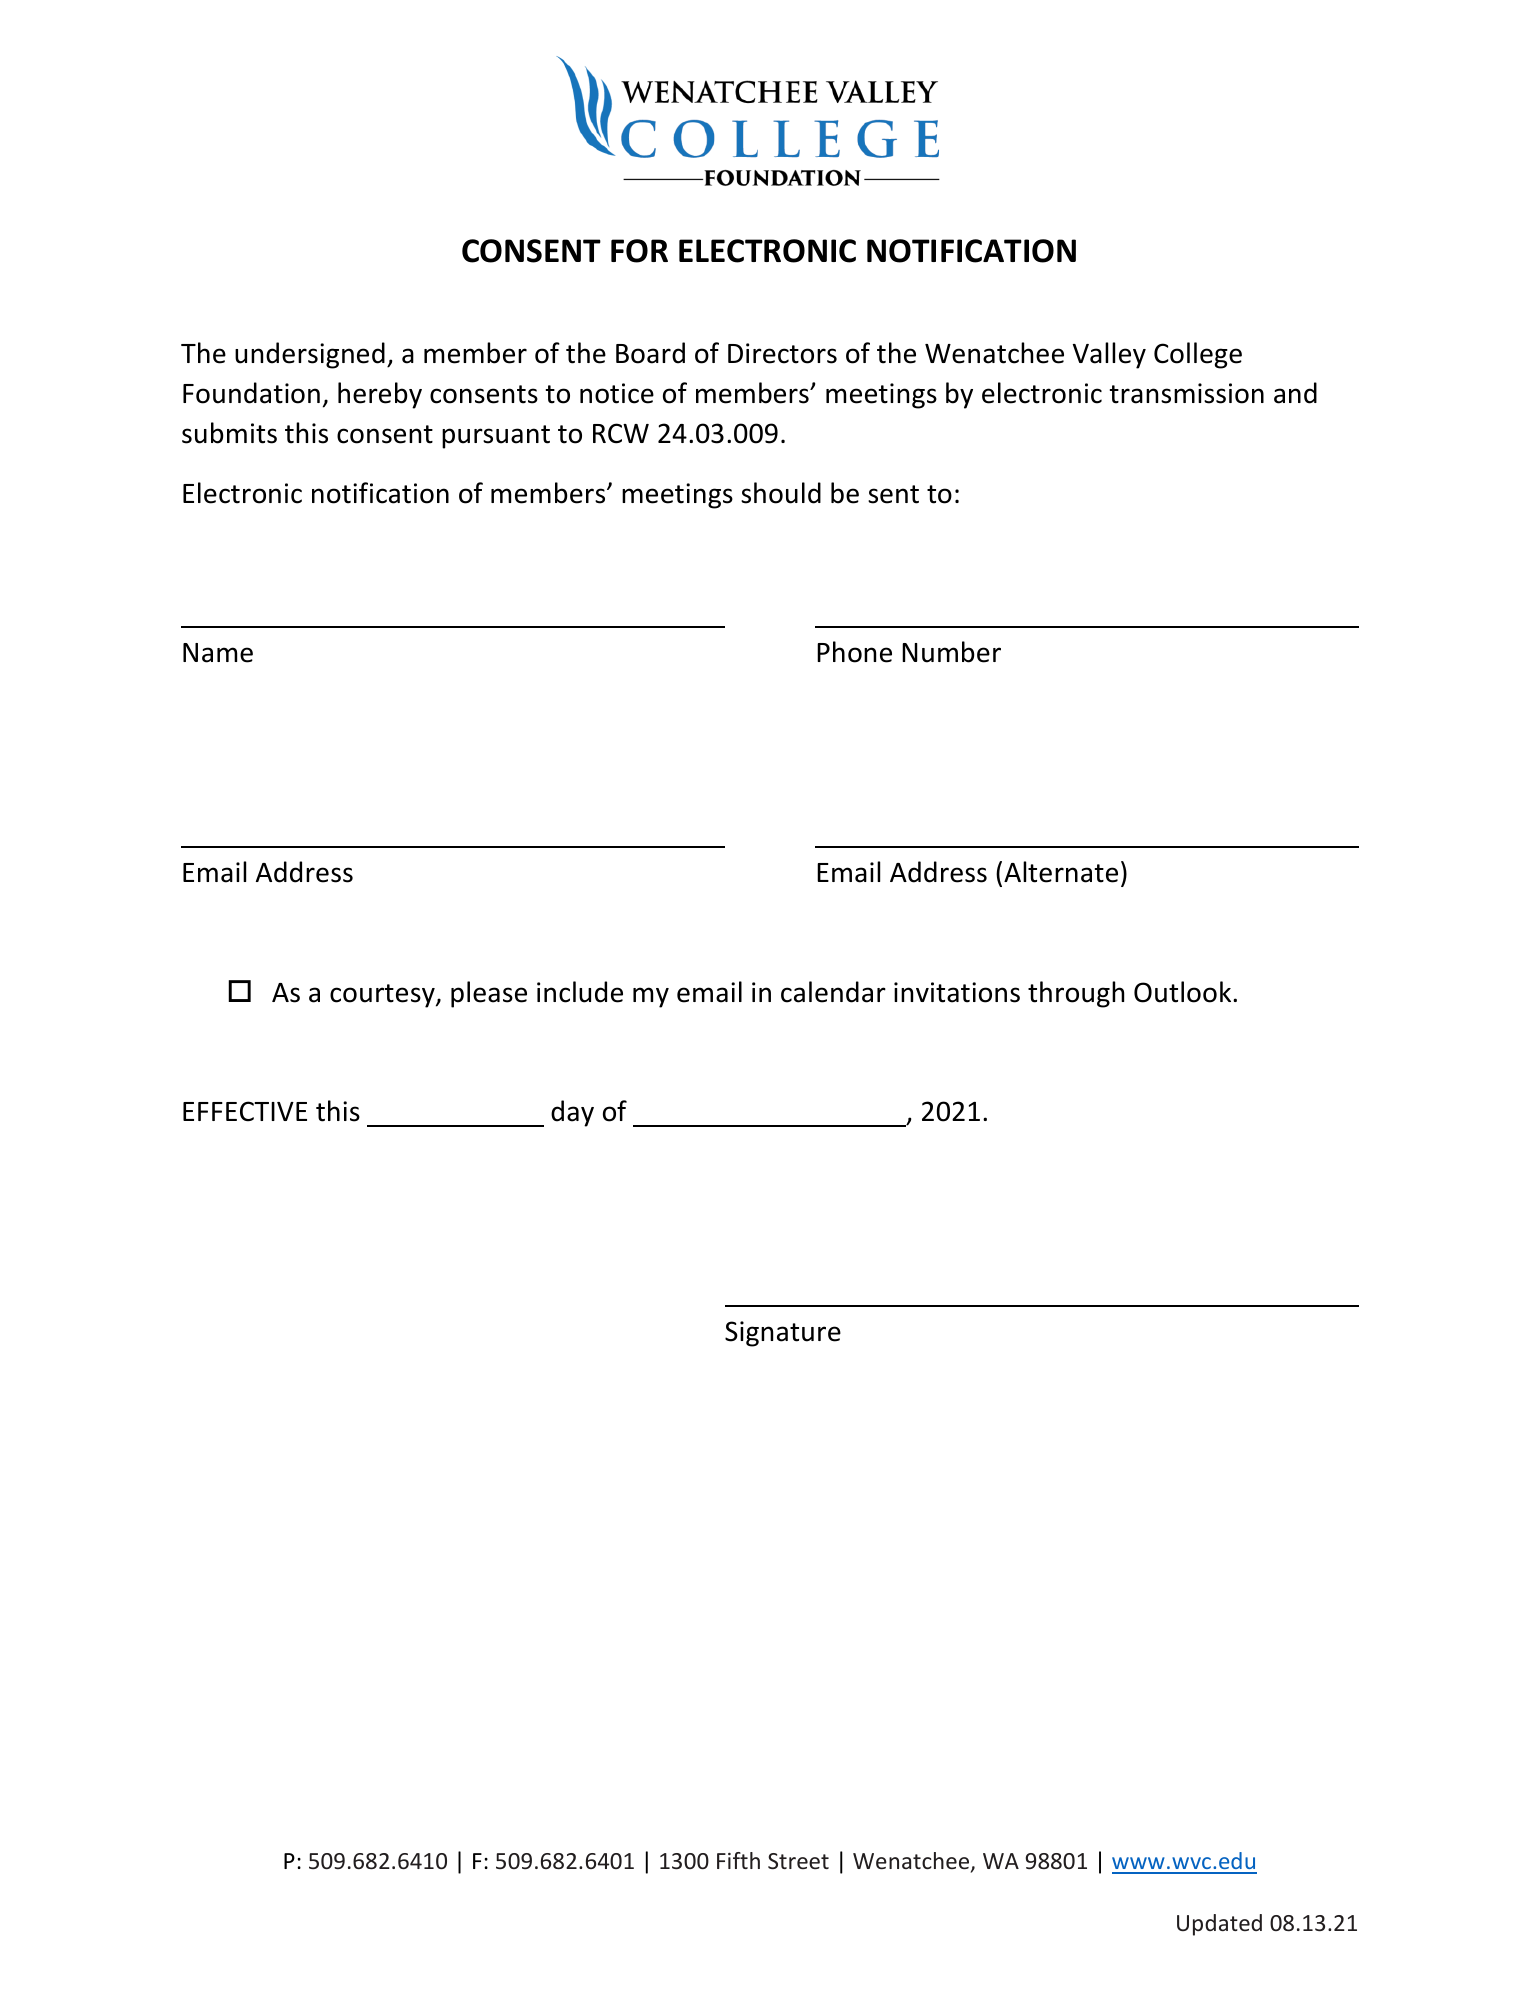  Describe the element at coordinates (1198, 355) in the screenshot. I see `College` at that location.
